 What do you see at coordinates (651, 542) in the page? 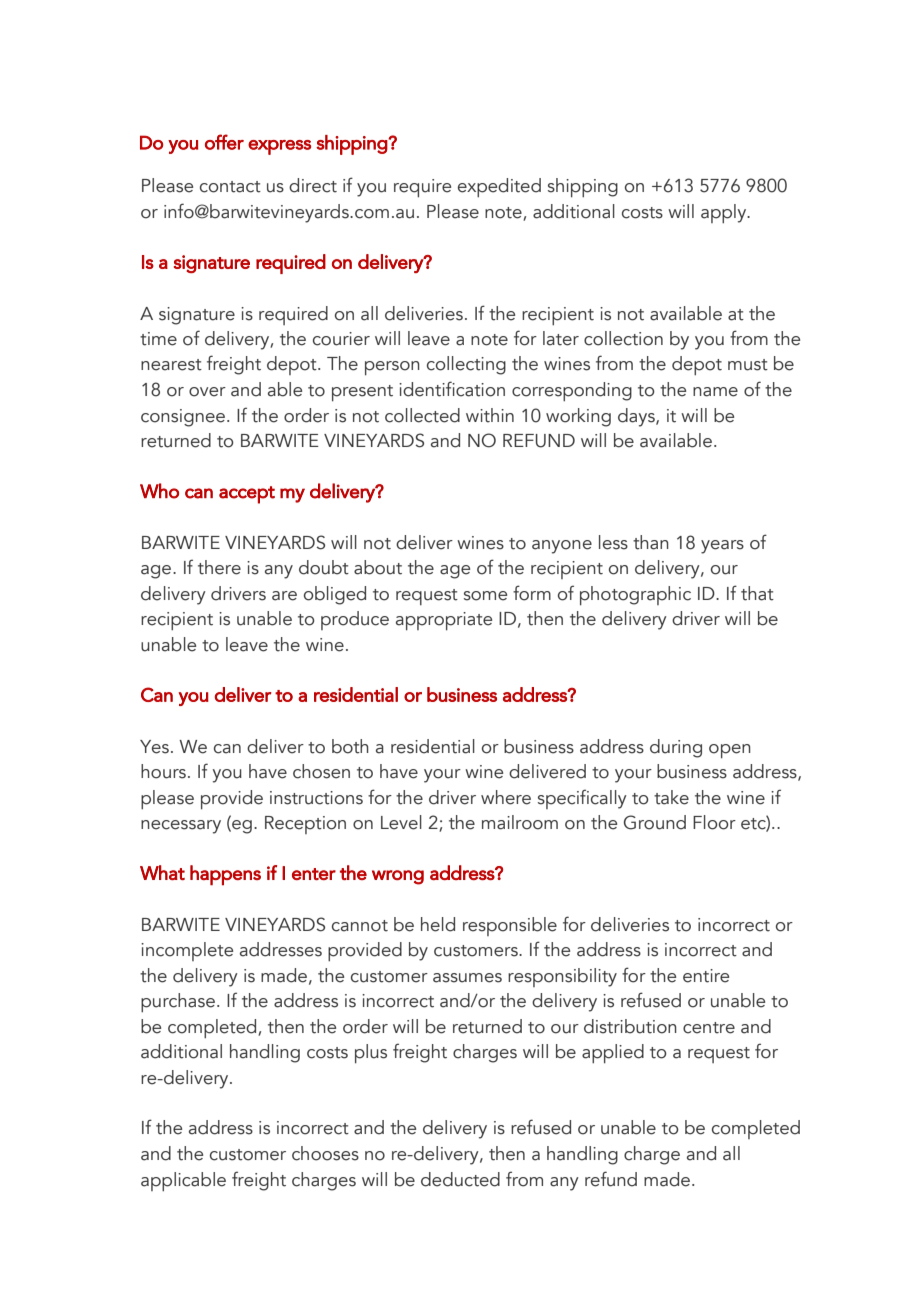
I see `than` at bounding box center [651, 542].
